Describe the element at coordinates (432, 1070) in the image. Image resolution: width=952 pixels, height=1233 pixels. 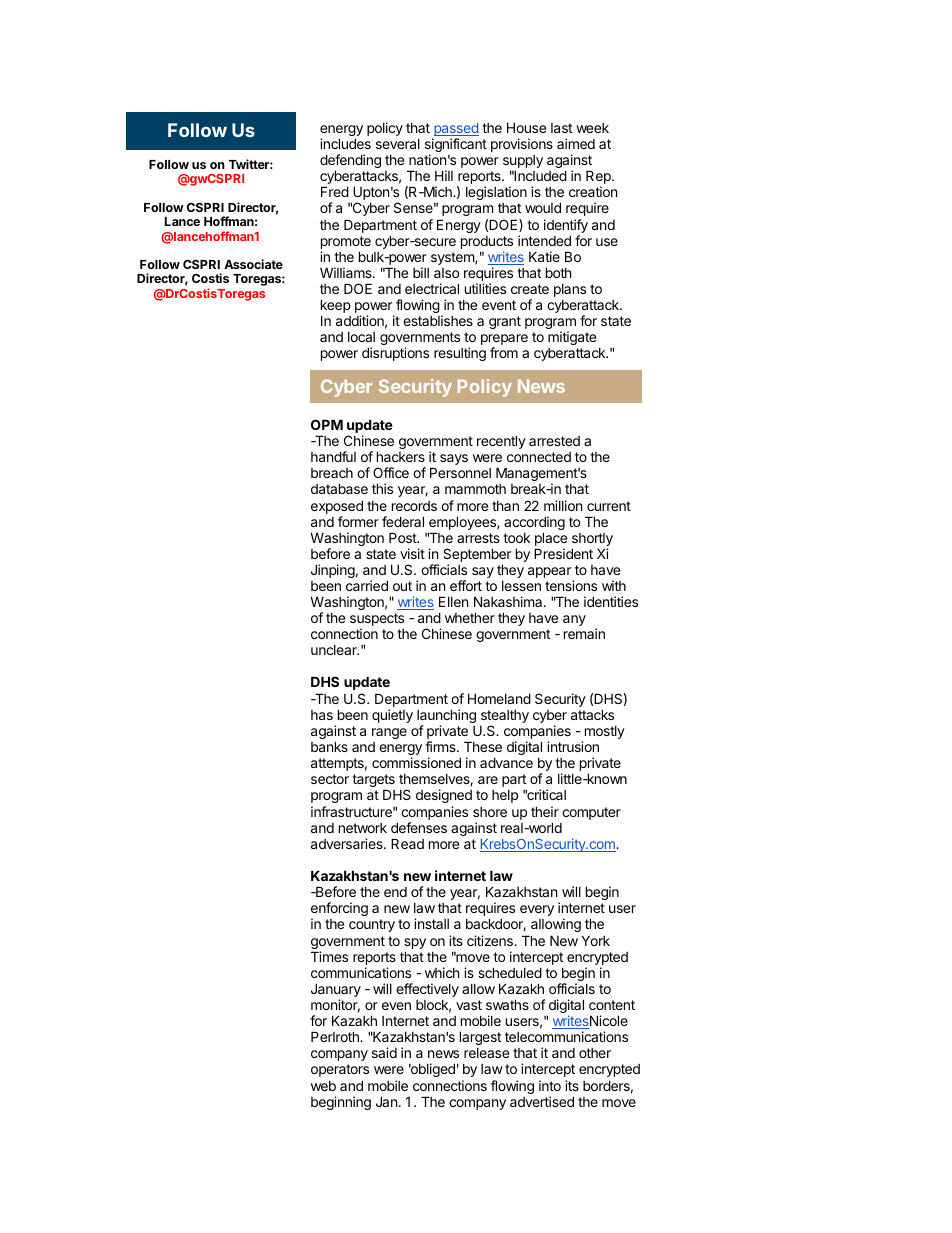
I see `obliged` at that location.
